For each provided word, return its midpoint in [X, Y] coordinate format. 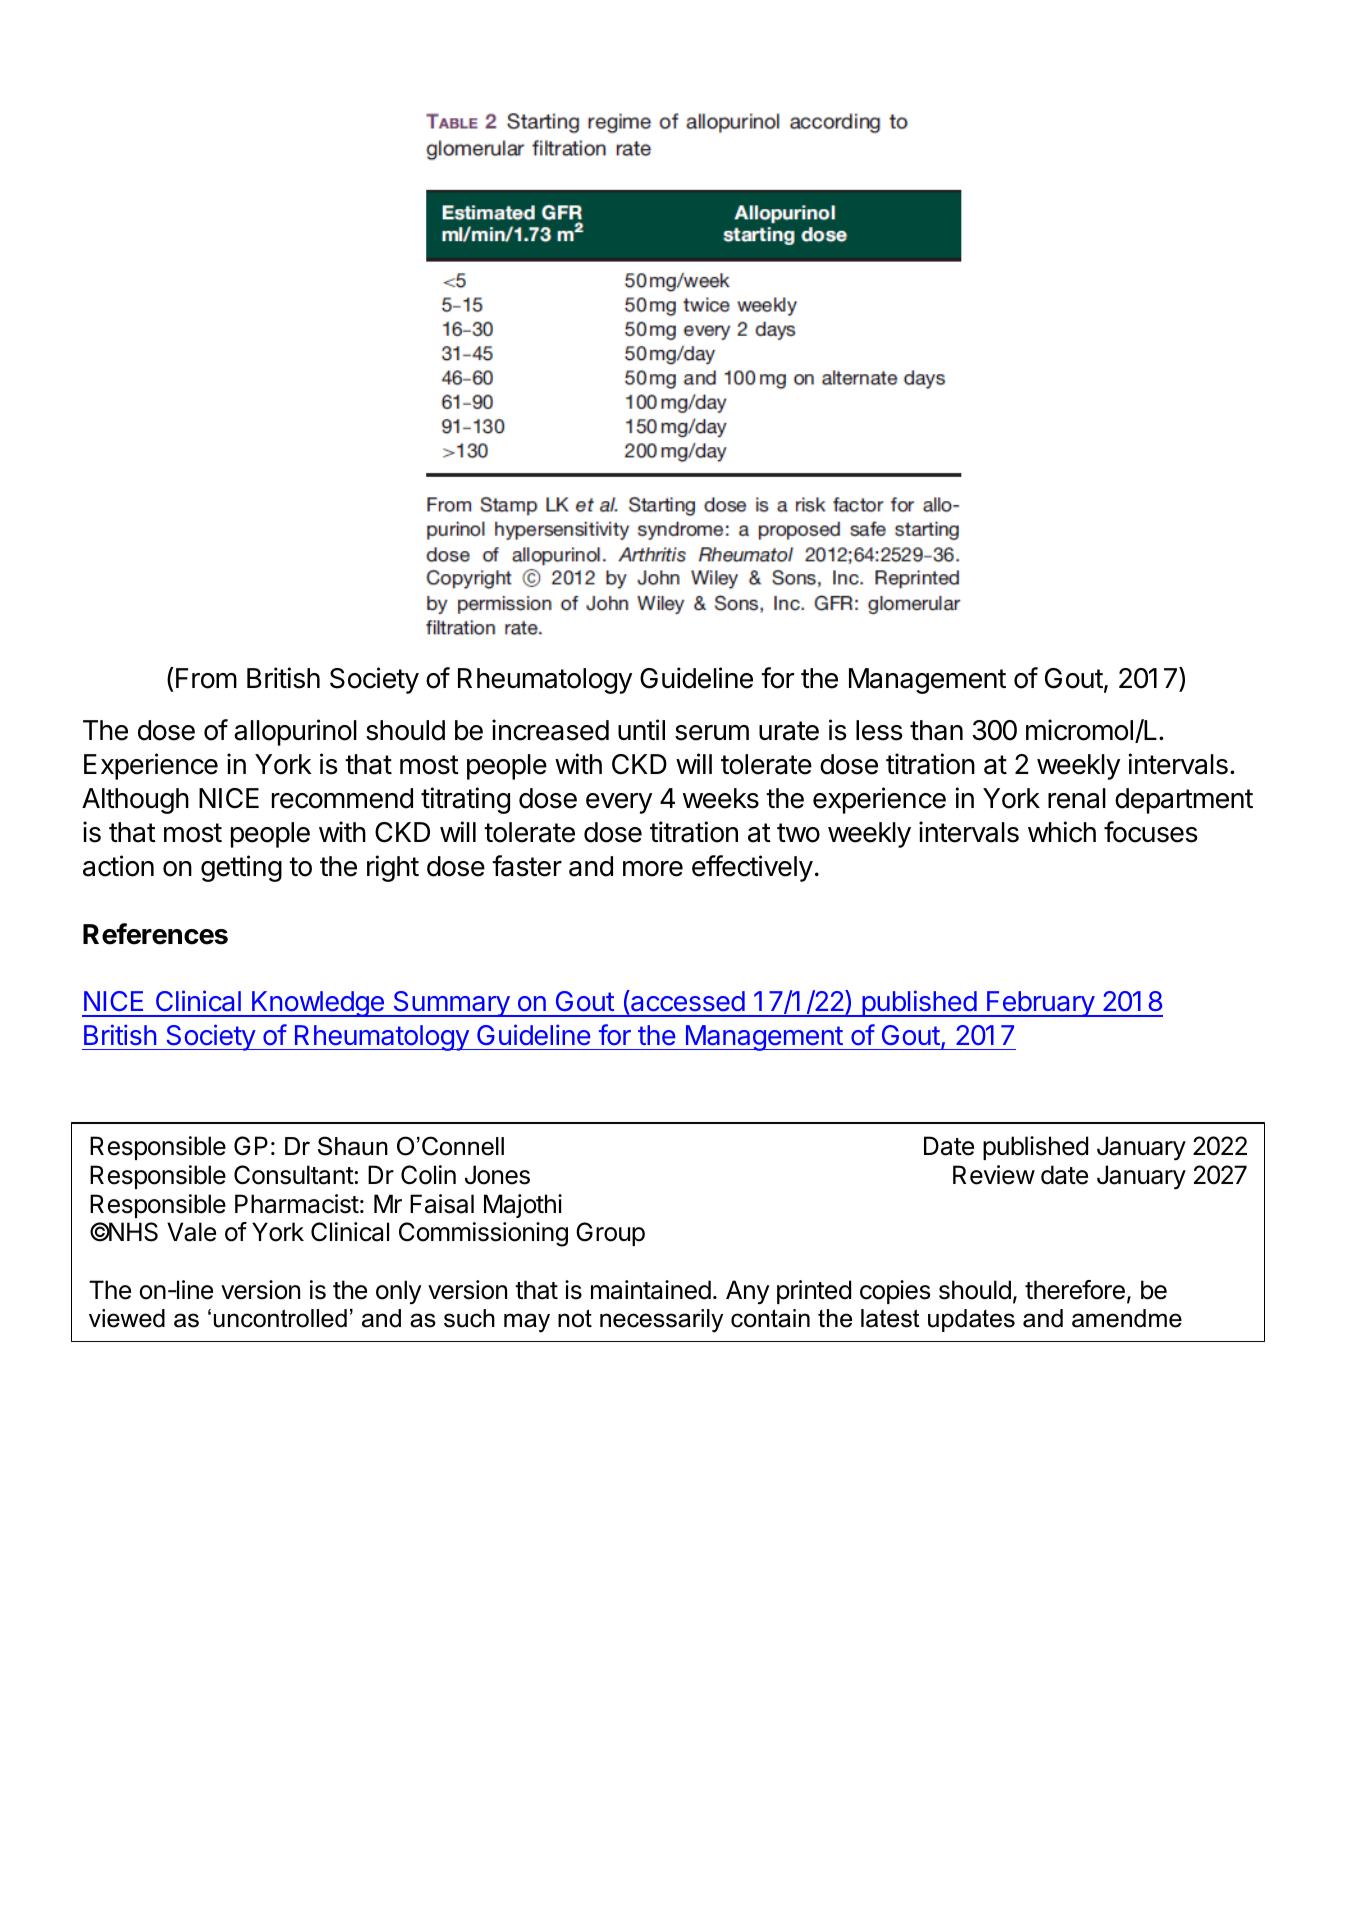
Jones [497, 1175]
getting [241, 868]
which [1062, 832]
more [653, 869]
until [641, 729]
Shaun [353, 1146]
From [206, 678]
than [936, 730]
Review [994, 1175]
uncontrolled [280, 1318]
